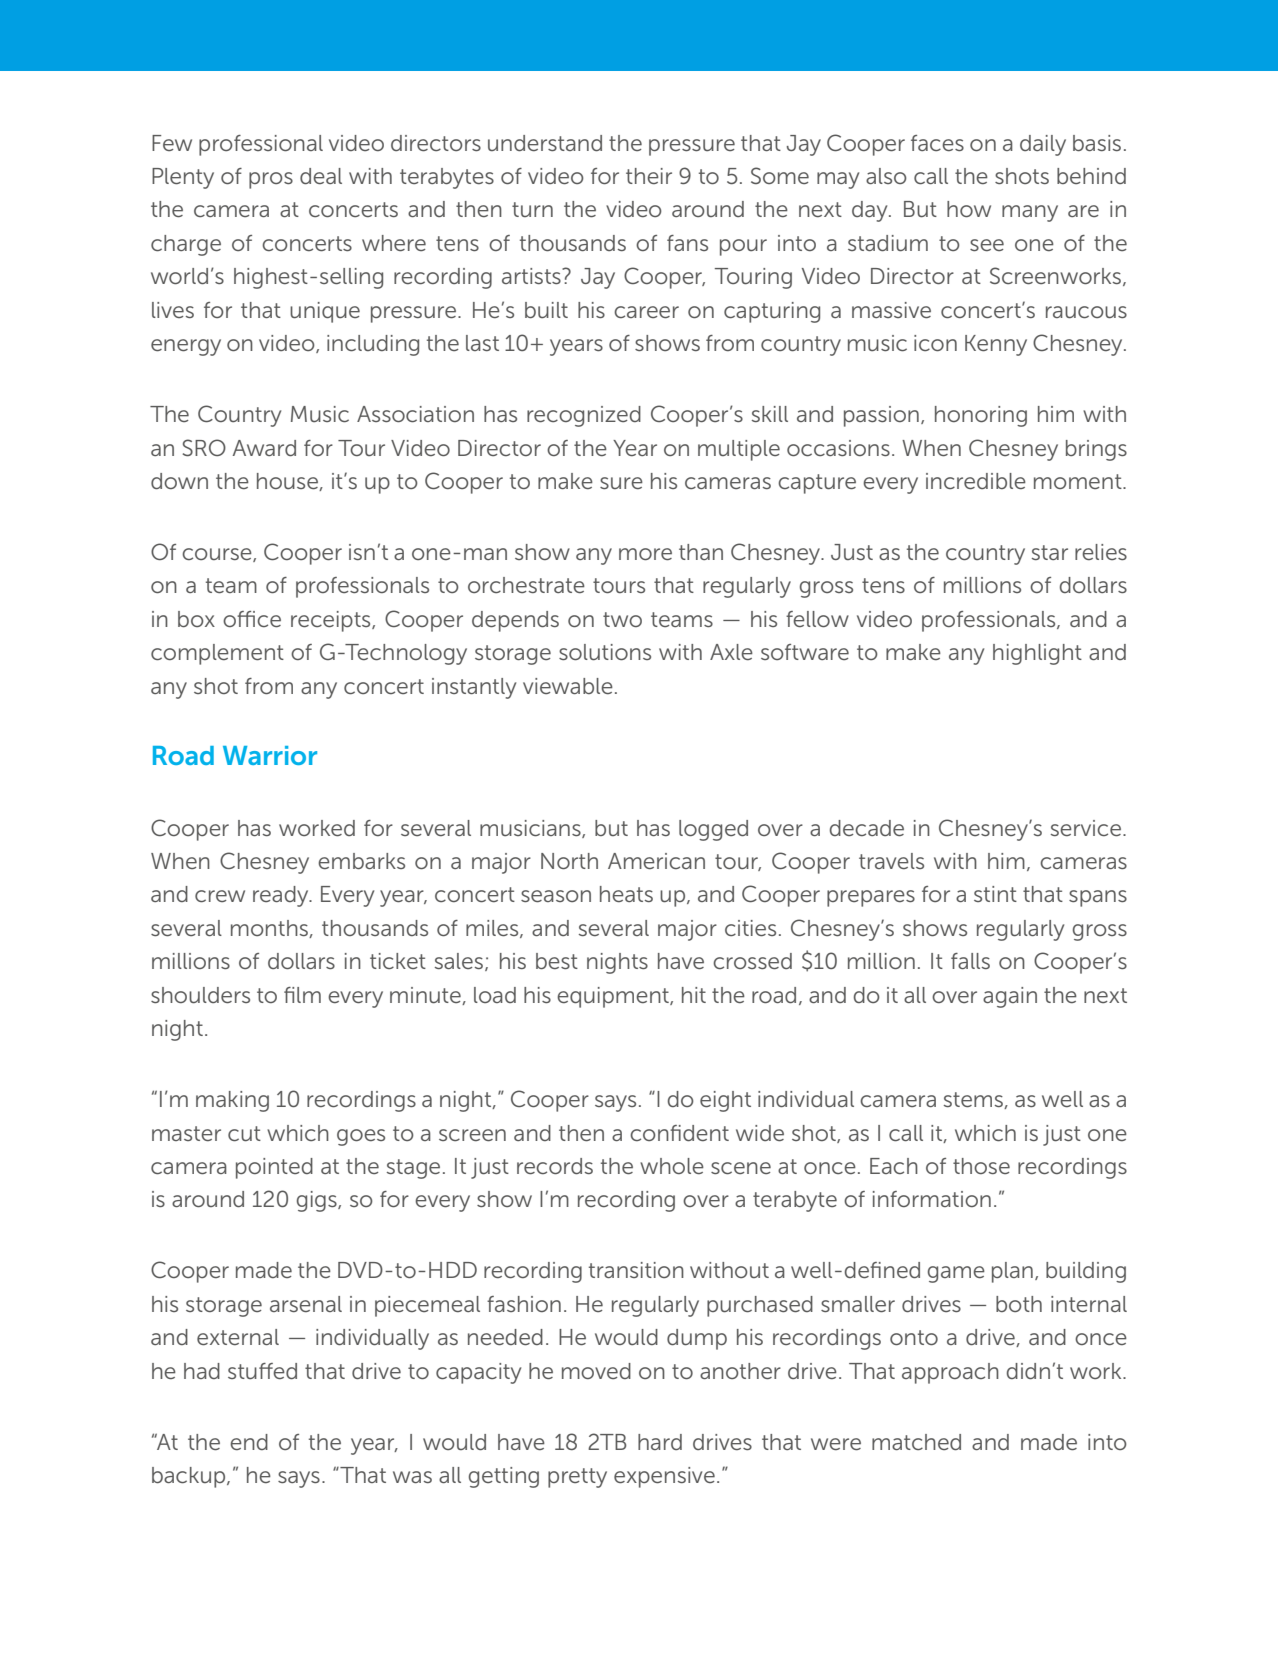  Describe the element at coordinates (1010, 997) in the screenshot. I see `again` at that location.
